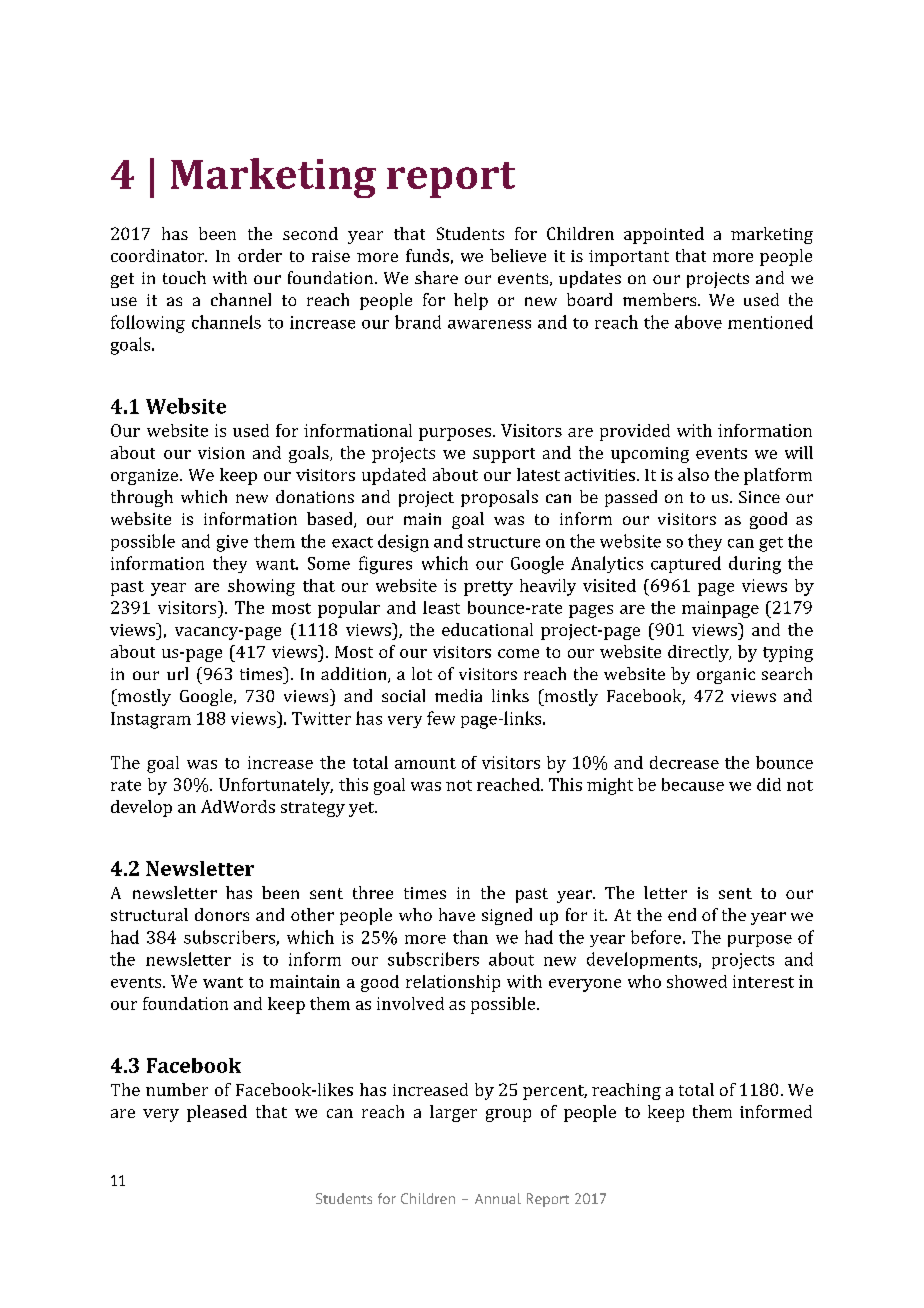 The height and width of the screenshot is (1308, 924). What do you see at coordinates (436, 277) in the screenshot?
I see `share` at bounding box center [436, 277].
